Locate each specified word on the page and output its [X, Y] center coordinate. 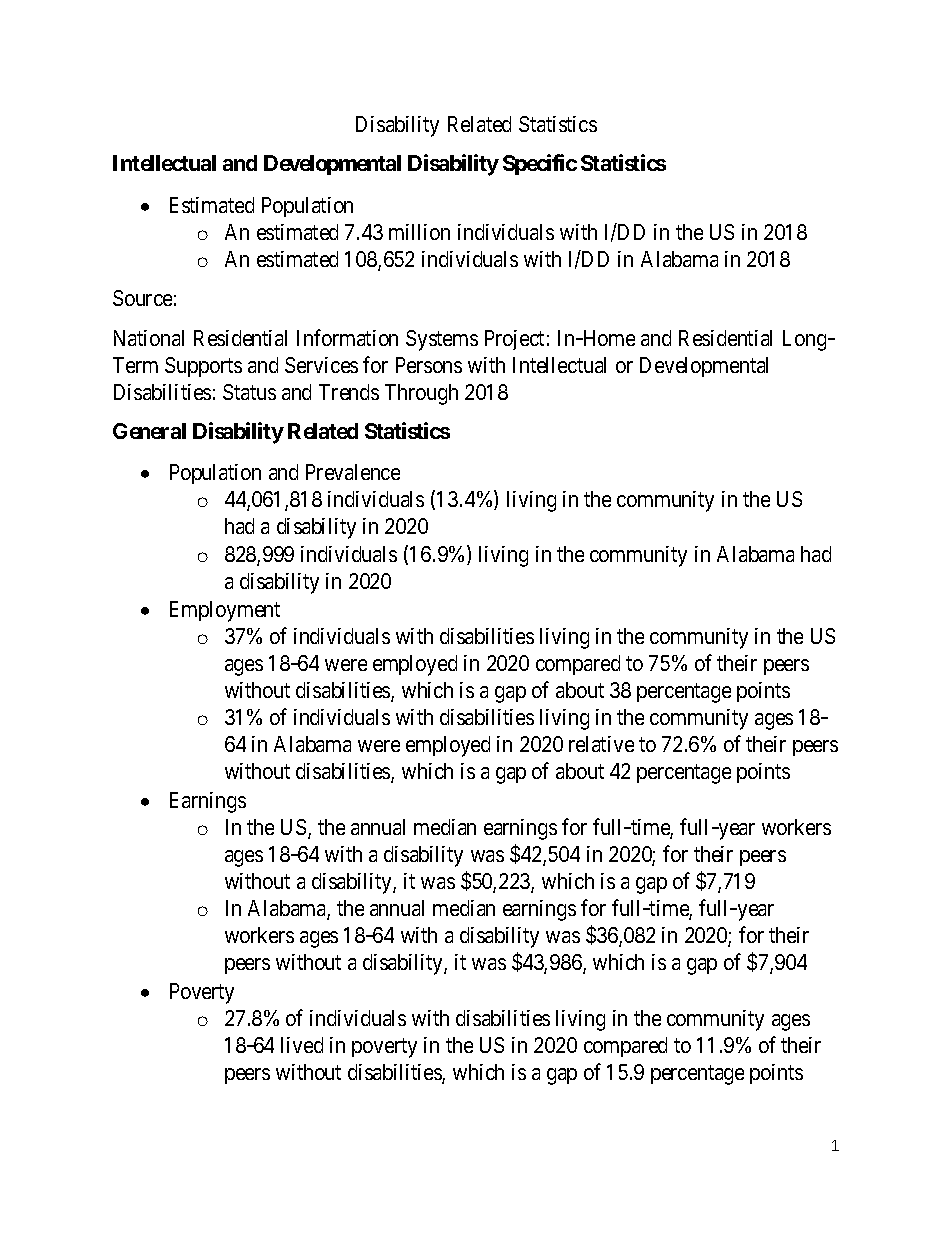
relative [601, 744]
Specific [540, 164]
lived [302, 1045]
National [149, 338]
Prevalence [353, 472]
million [419, 232]
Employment [225, 611]
